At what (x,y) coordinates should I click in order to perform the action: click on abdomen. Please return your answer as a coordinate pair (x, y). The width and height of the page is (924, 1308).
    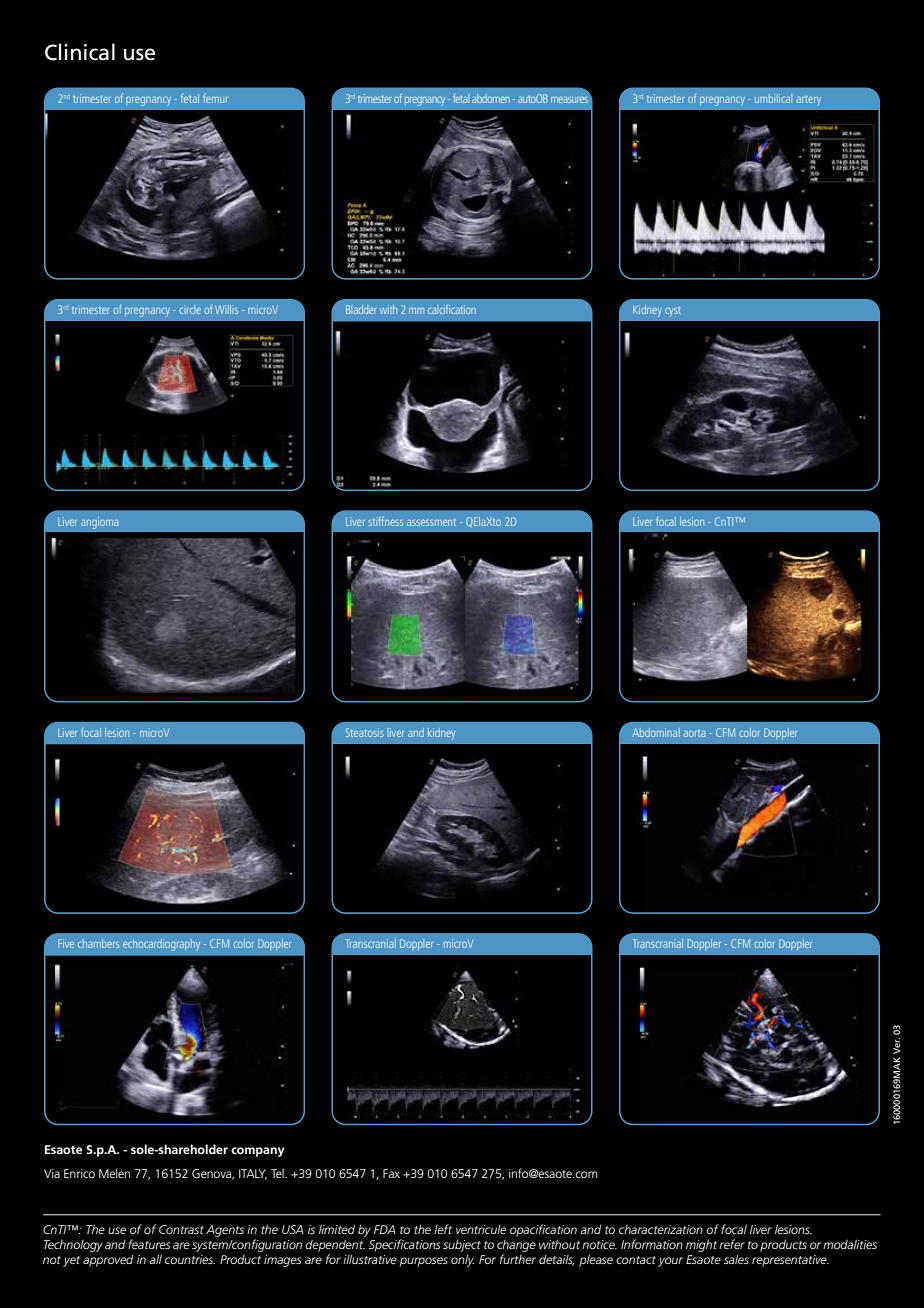
    Looking at the image, I should click on (491, 98).
